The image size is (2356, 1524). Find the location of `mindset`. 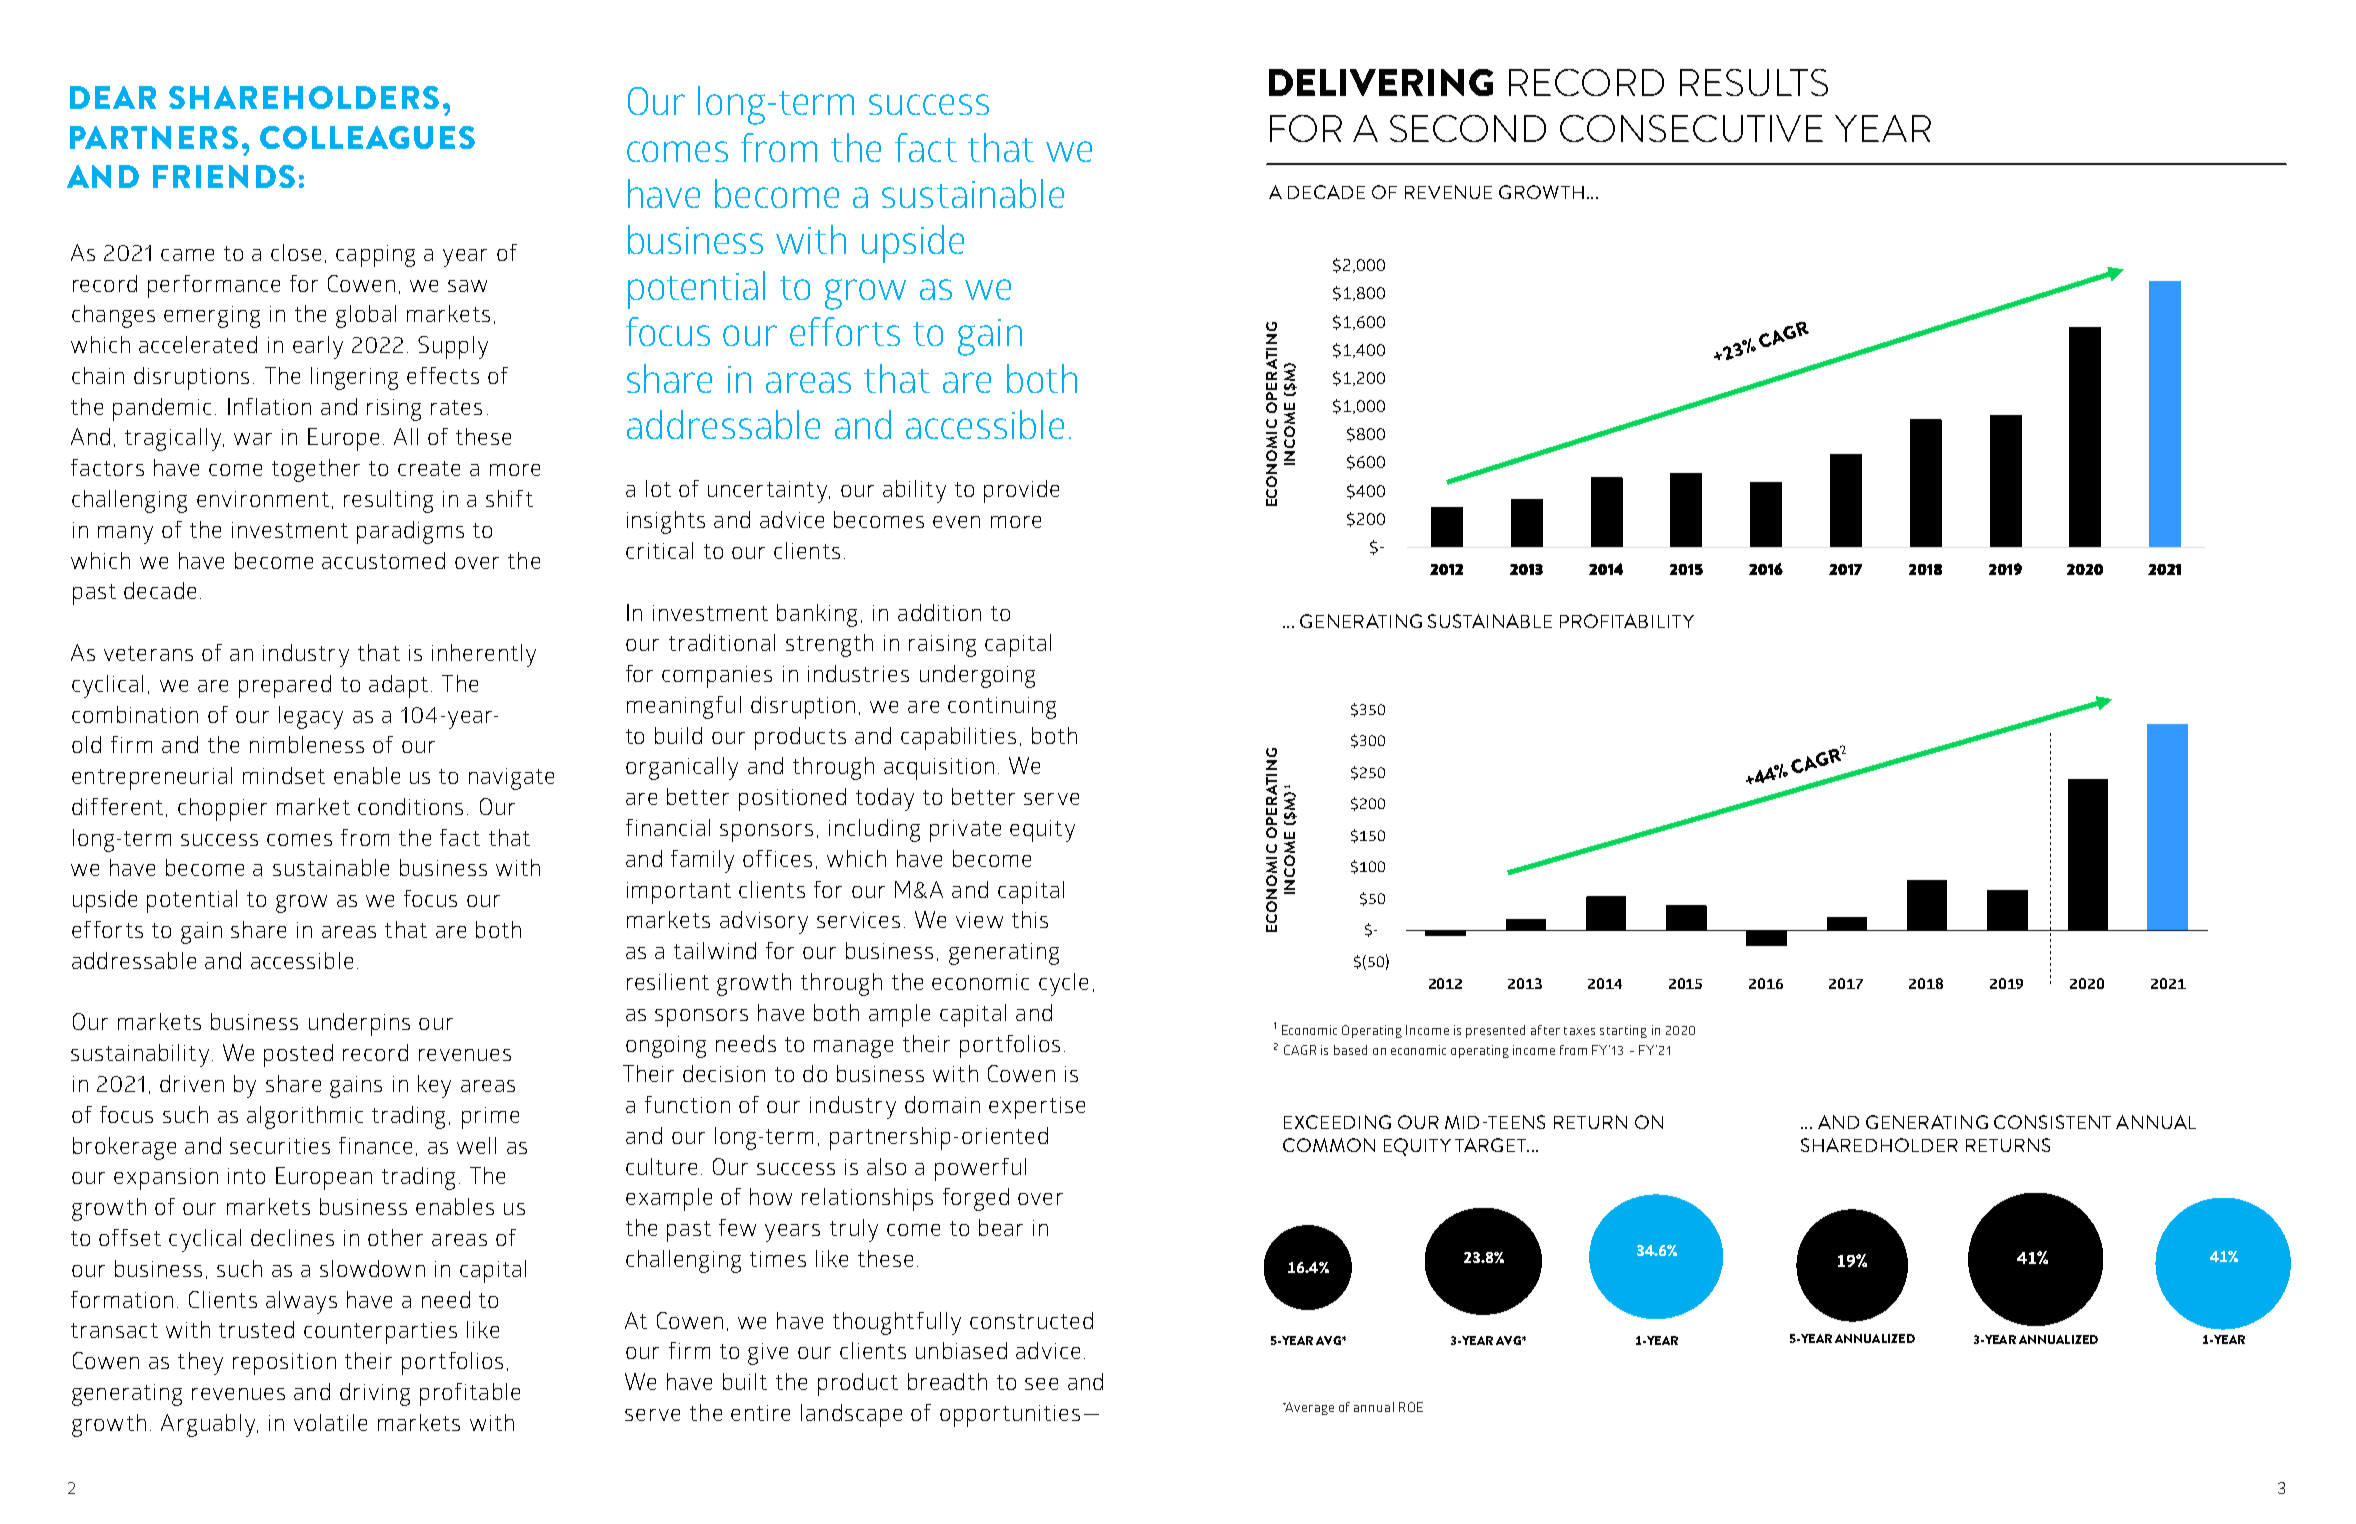

mindset is located at coordinates (284, 775).
